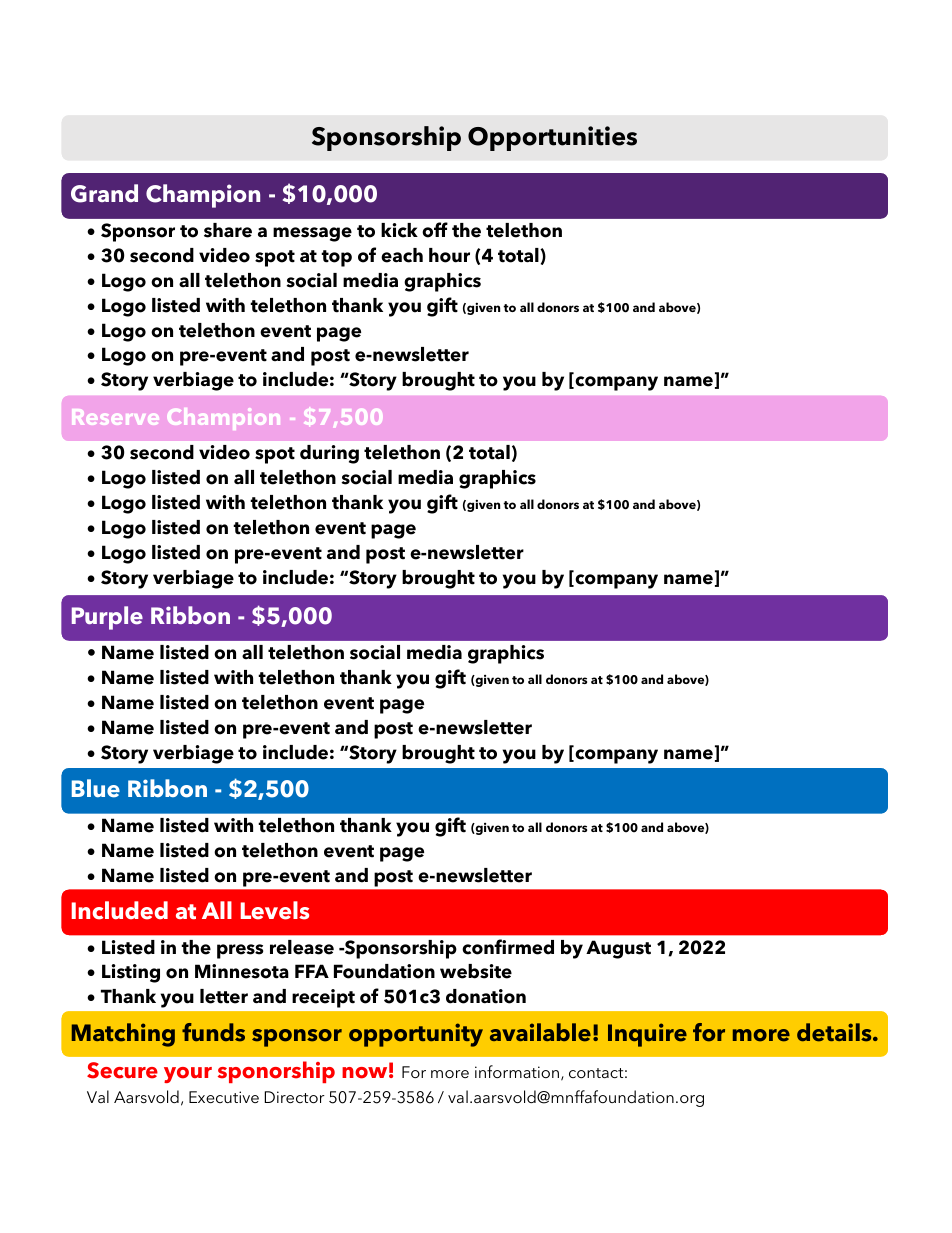  Describe the element at coordinates (302, 947) in the page. I see `release` at that location.
